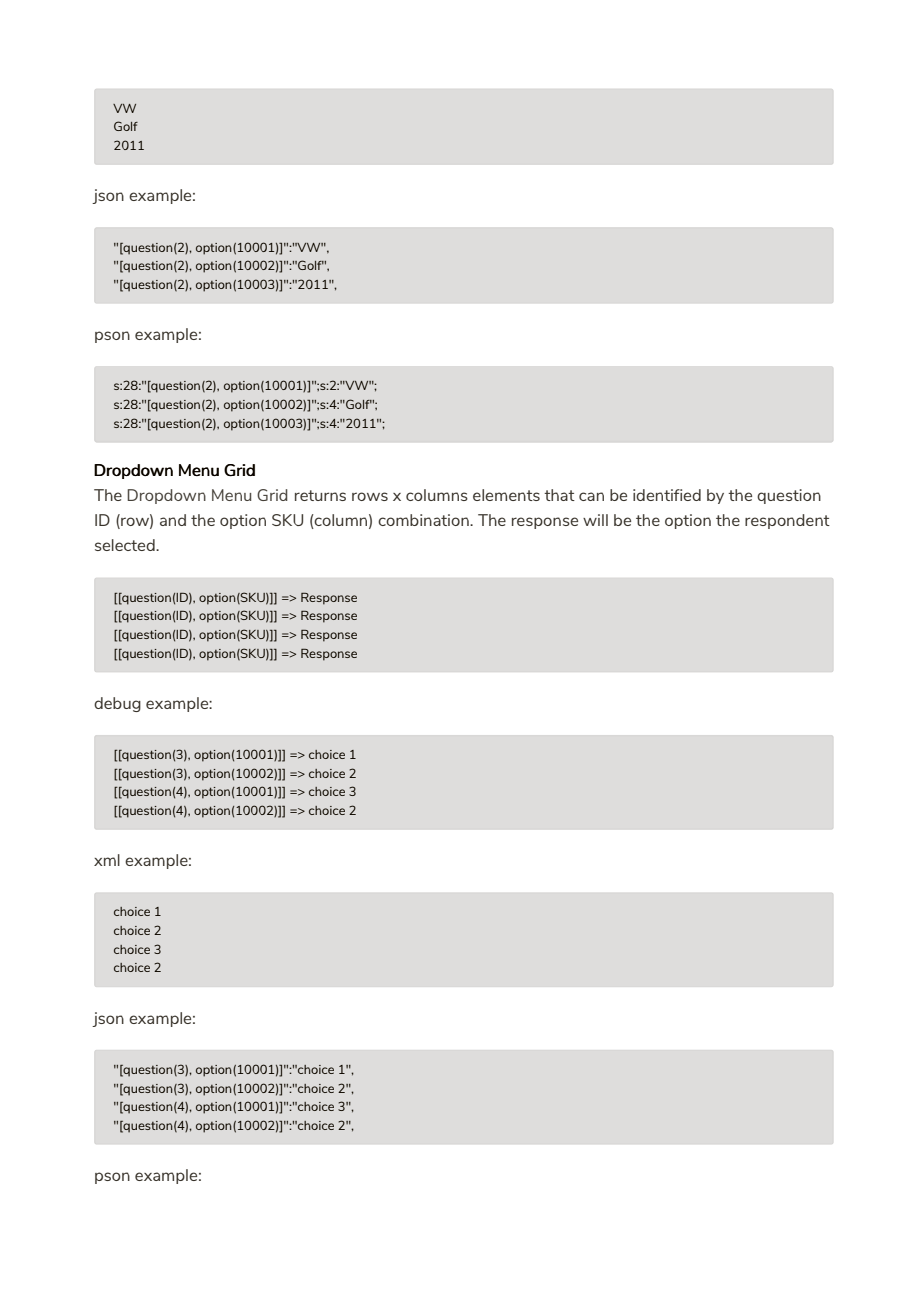  What do you see at coordinates (107, 860) in the image?
I see `xml` at bounding box center [107, 860].
